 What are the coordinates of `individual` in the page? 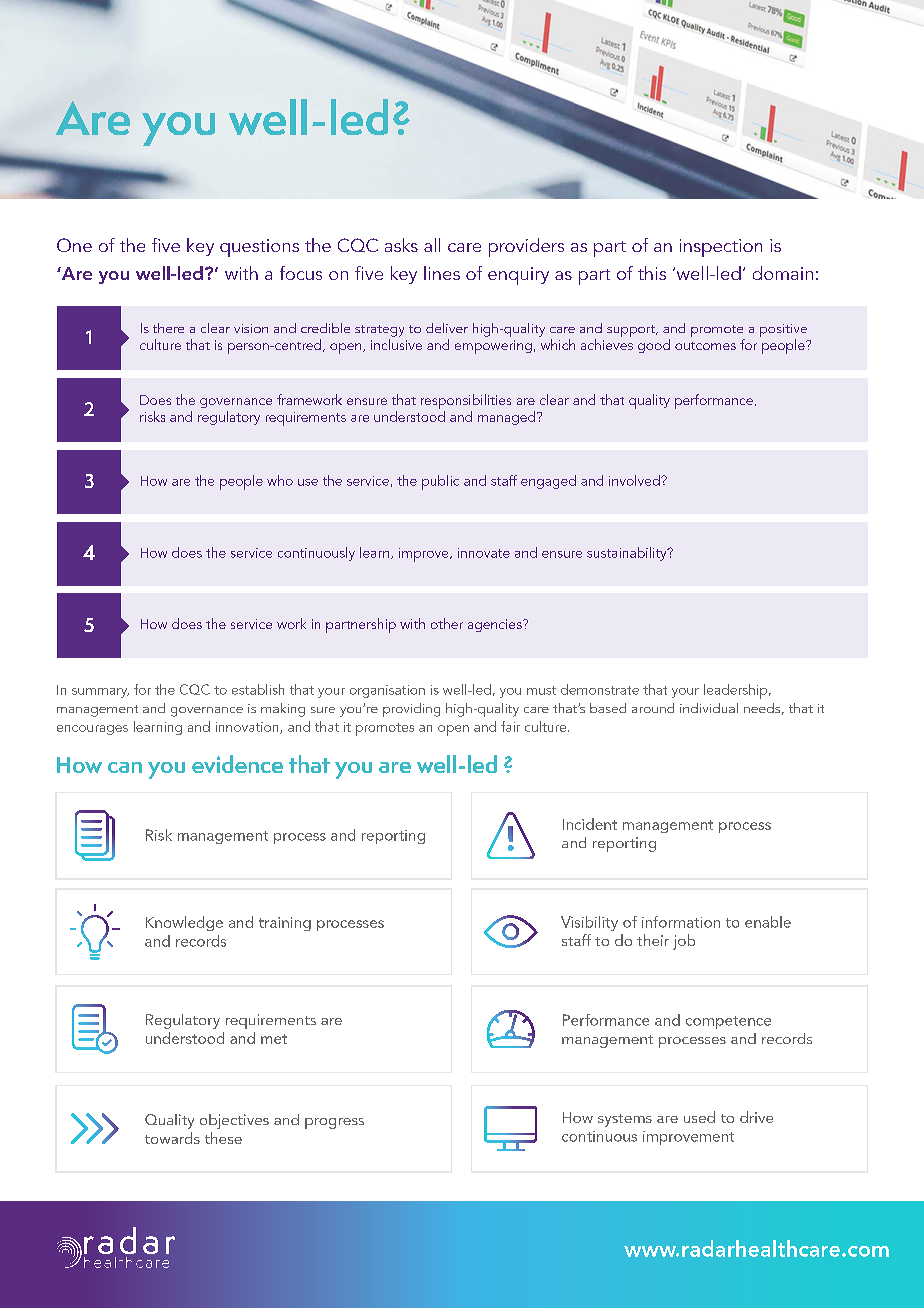 It's located at (709, 708).
